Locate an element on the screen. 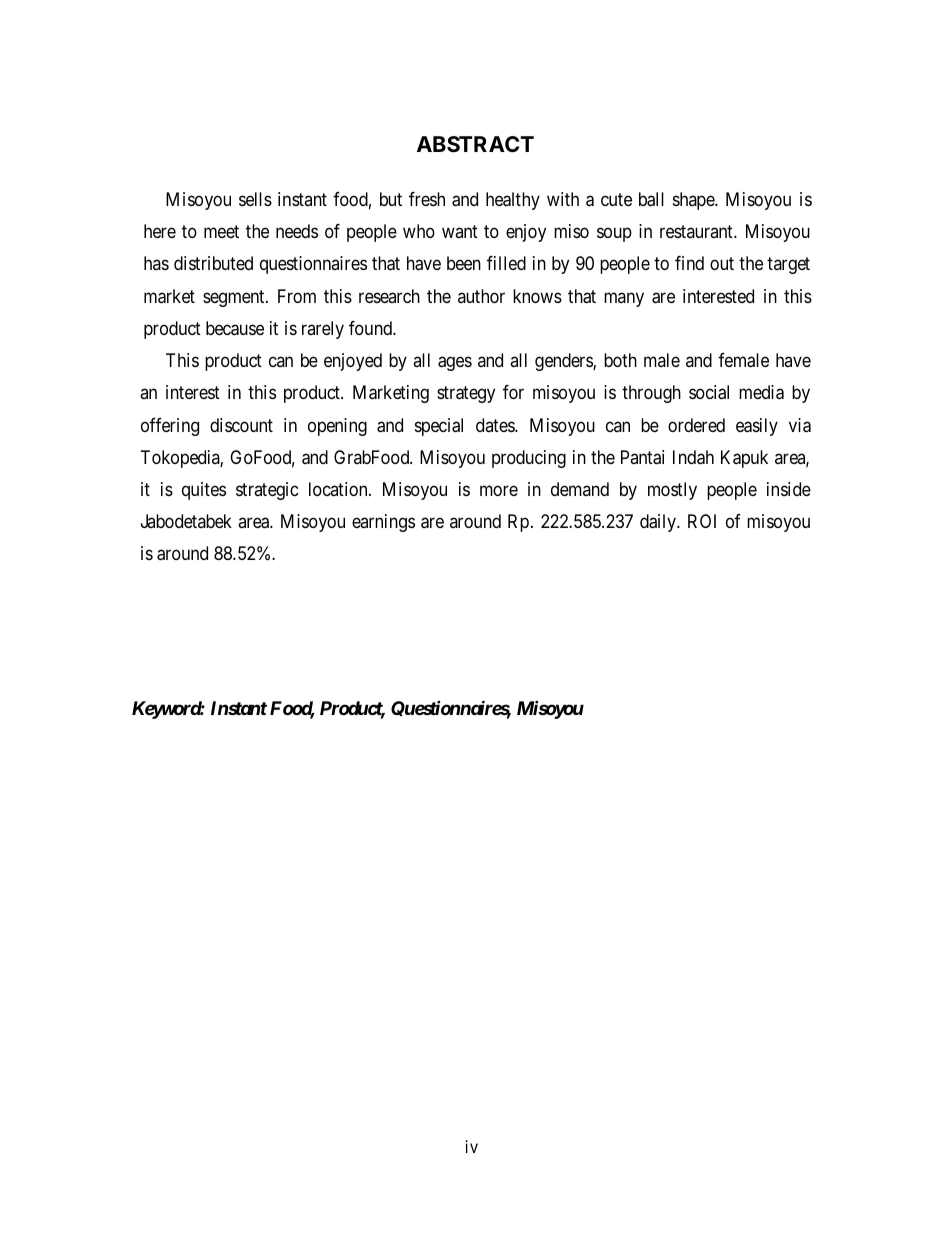 The image size is (952, 1233). ABSTRACT is located at coordinates (475, 144).
